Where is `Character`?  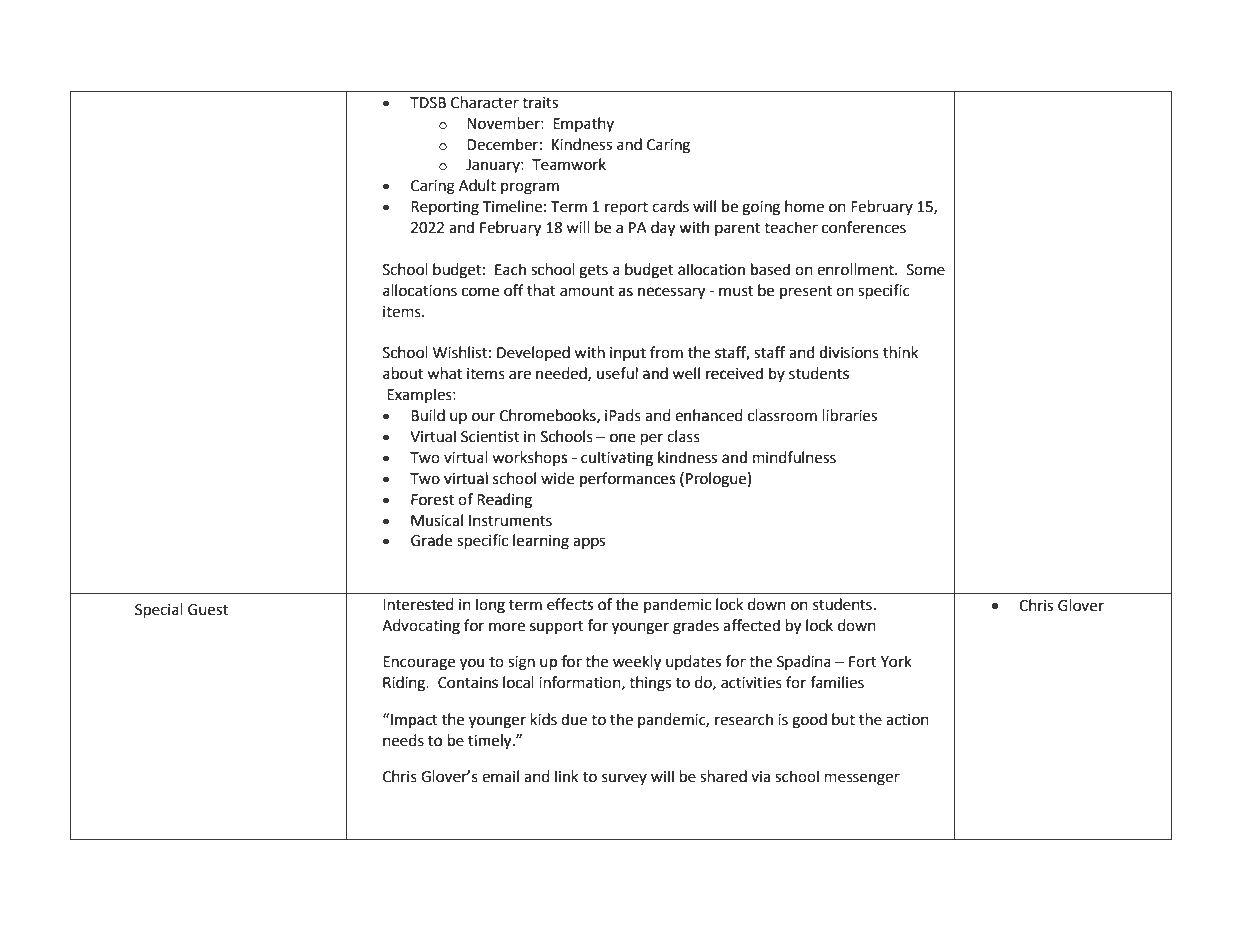 Character is located at coordinates (485, 102).
